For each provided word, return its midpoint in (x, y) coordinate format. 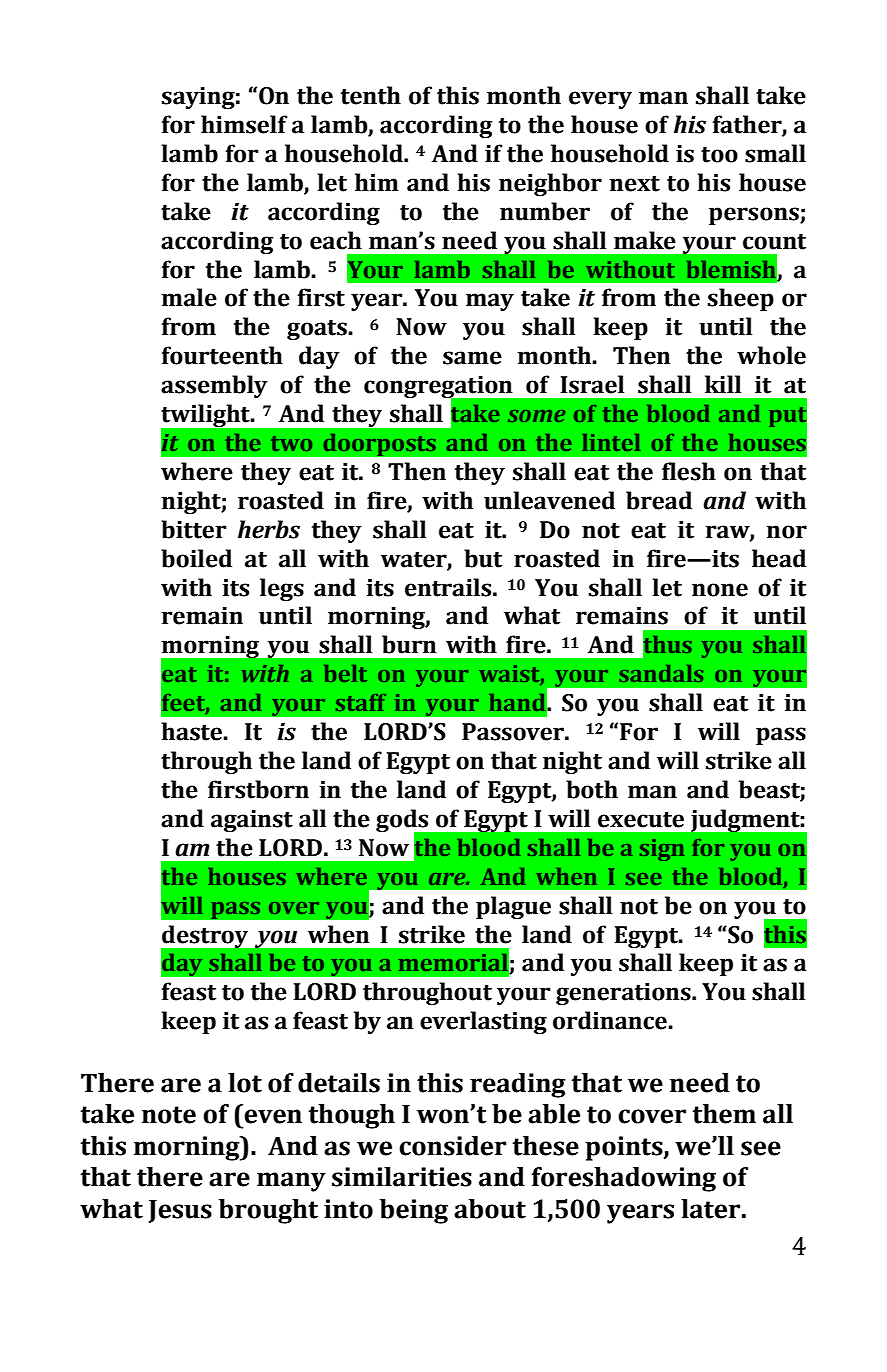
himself (244, 124)
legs (282, 589)
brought (268, 1211)
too (719, 155)
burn (409, 644)
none (720, 590)
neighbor (550, 184)
